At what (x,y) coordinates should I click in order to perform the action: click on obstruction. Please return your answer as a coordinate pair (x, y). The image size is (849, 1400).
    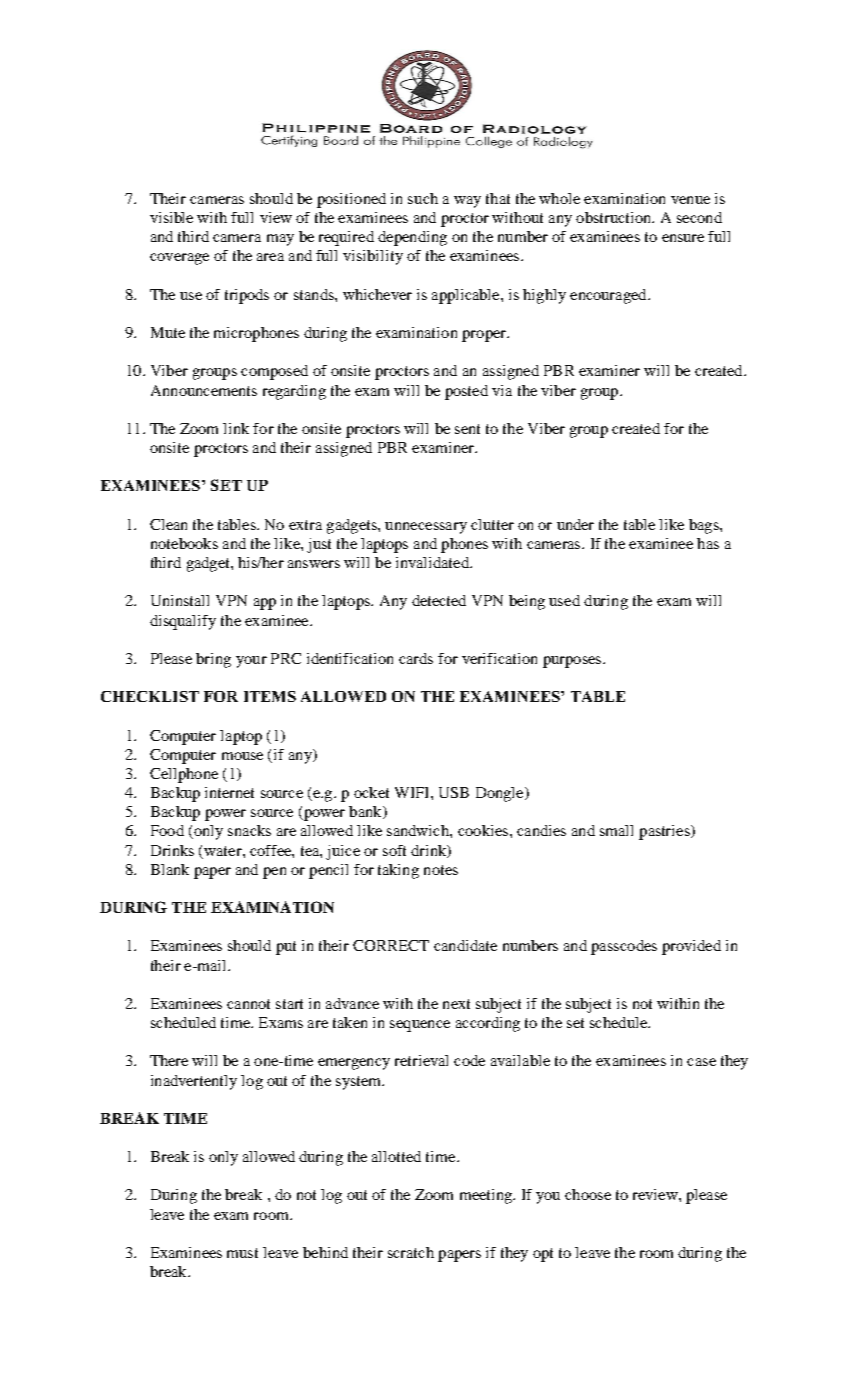
    Looking at the image, I should click on (615, 217).
